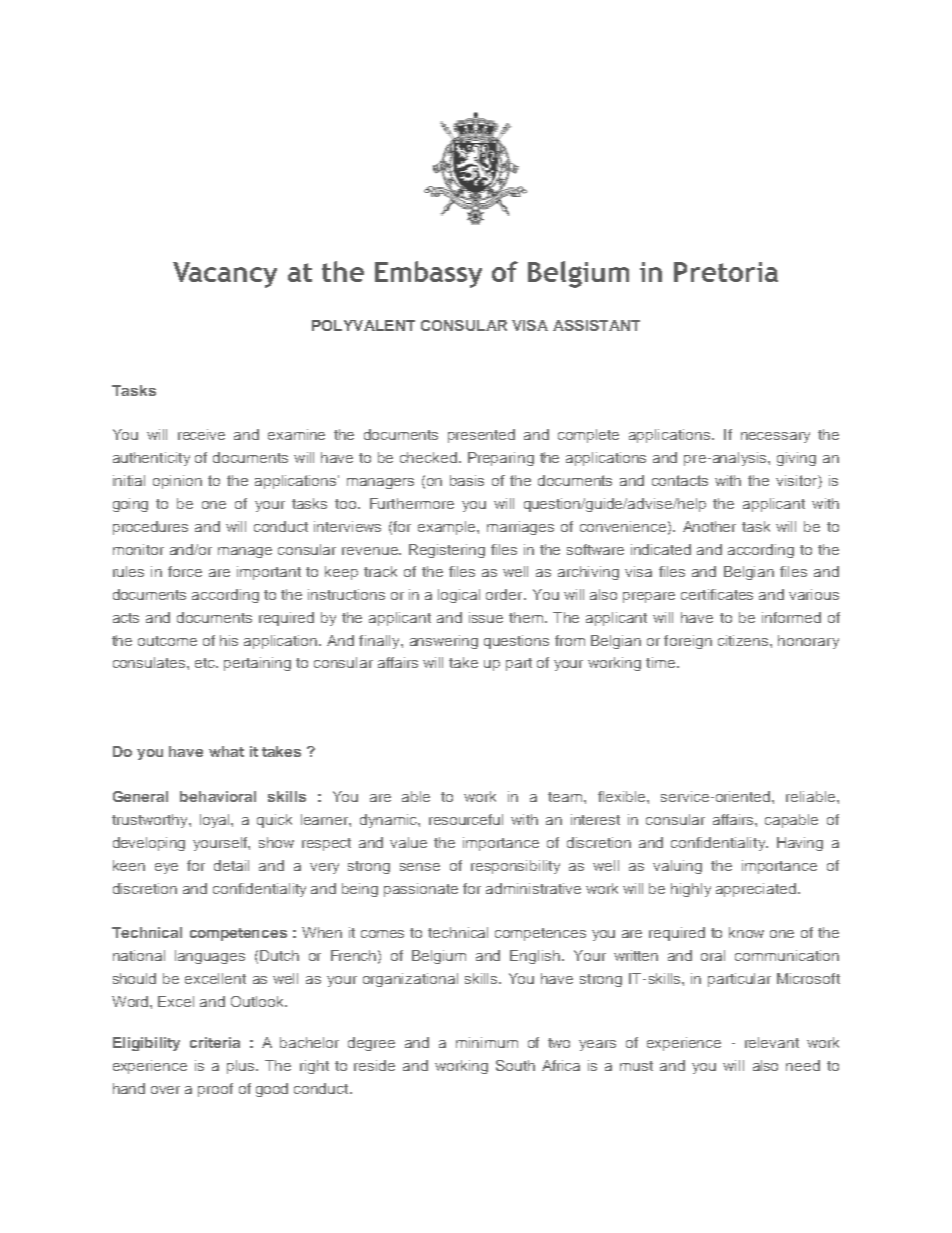 The height and width of the screenshot is (1233, 952). What do you see at coordinates (201, 434) in the screenshot?
I see `receive` at bounding box center [201, 434].
